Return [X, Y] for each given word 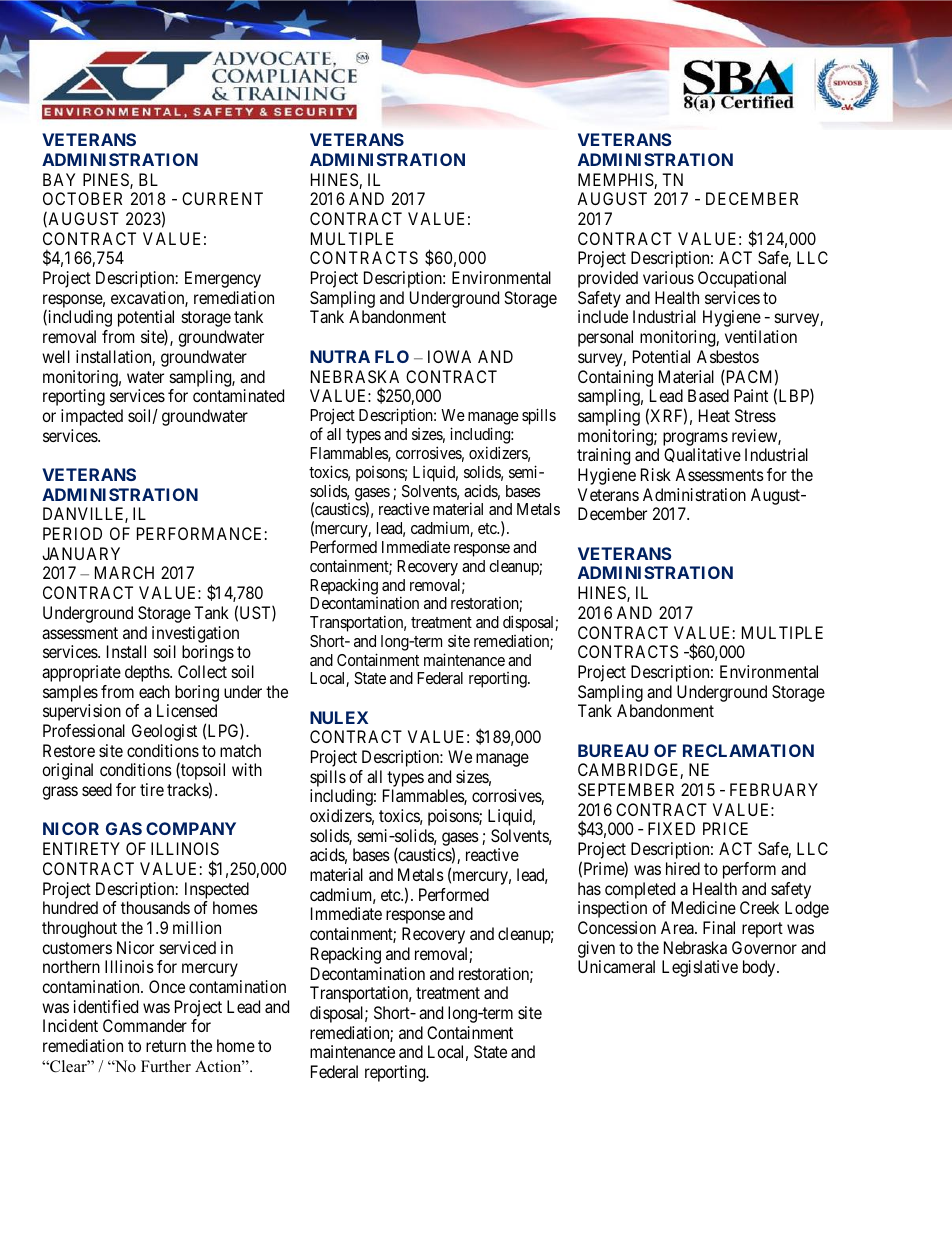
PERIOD [72, 533]
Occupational [742, 279]
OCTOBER [82, 198]
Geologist [164, 732]
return [166, 1046]
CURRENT [222, 198]
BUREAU [613, 750]
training [603, 456]
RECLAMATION [748, 750]
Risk [656, 474]
